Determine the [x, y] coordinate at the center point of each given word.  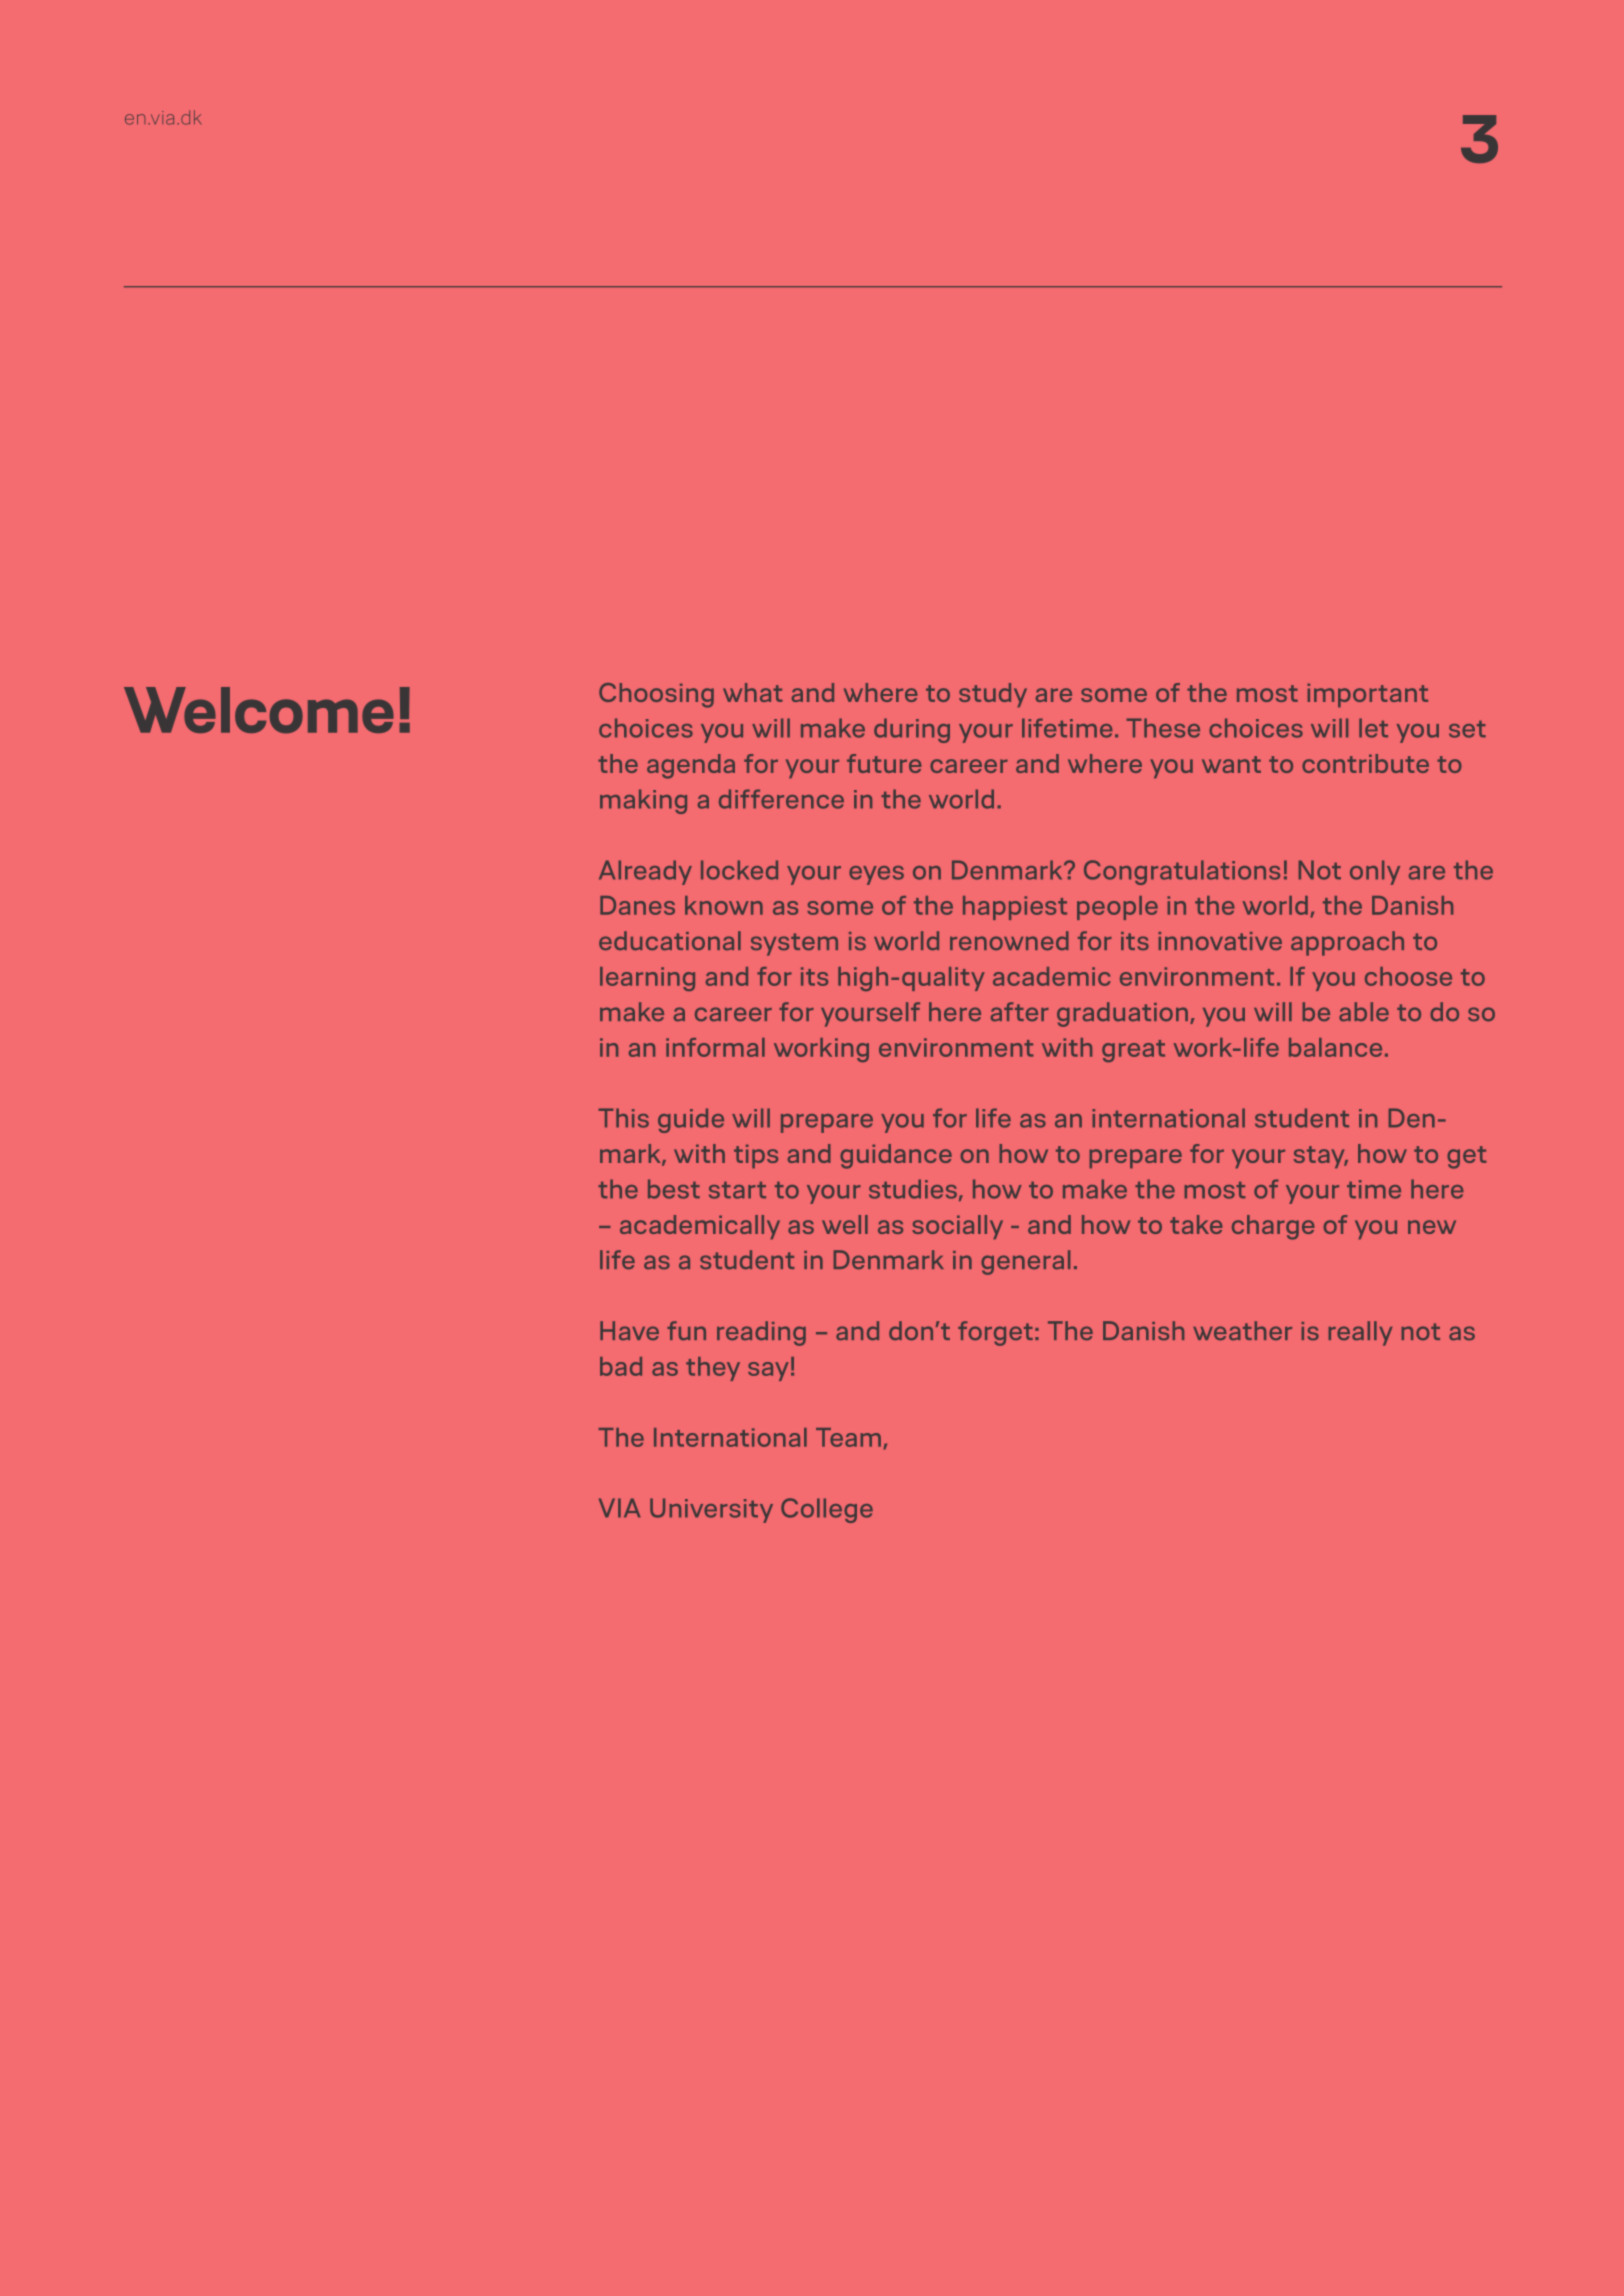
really [1360, 1333]
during [912, 730]
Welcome [259, 710]
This [624, 1118]
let [1373, 728]
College [827, 1510]
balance [1335, 1047]
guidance [896, 1156]
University [711, 1510]
